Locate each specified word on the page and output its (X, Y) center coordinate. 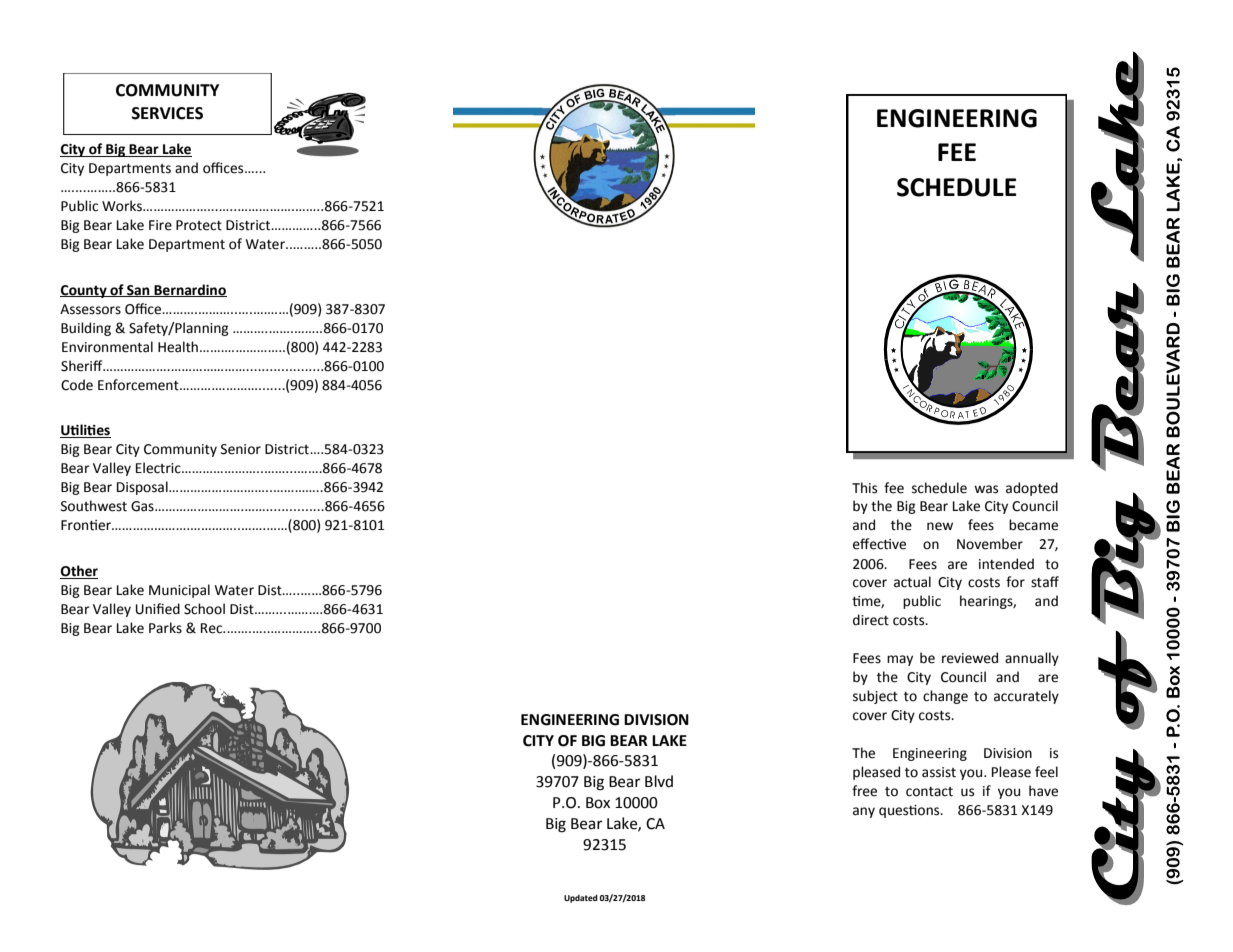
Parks (165, 628)
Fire (160, 225)
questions (910, 811)
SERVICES (167, 113)
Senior (241, 449)
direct (871, 620)
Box (598, 803)
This (864, 488)
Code (77, 385)
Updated (581, 898)
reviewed (970, 658)
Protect (199, 225)
